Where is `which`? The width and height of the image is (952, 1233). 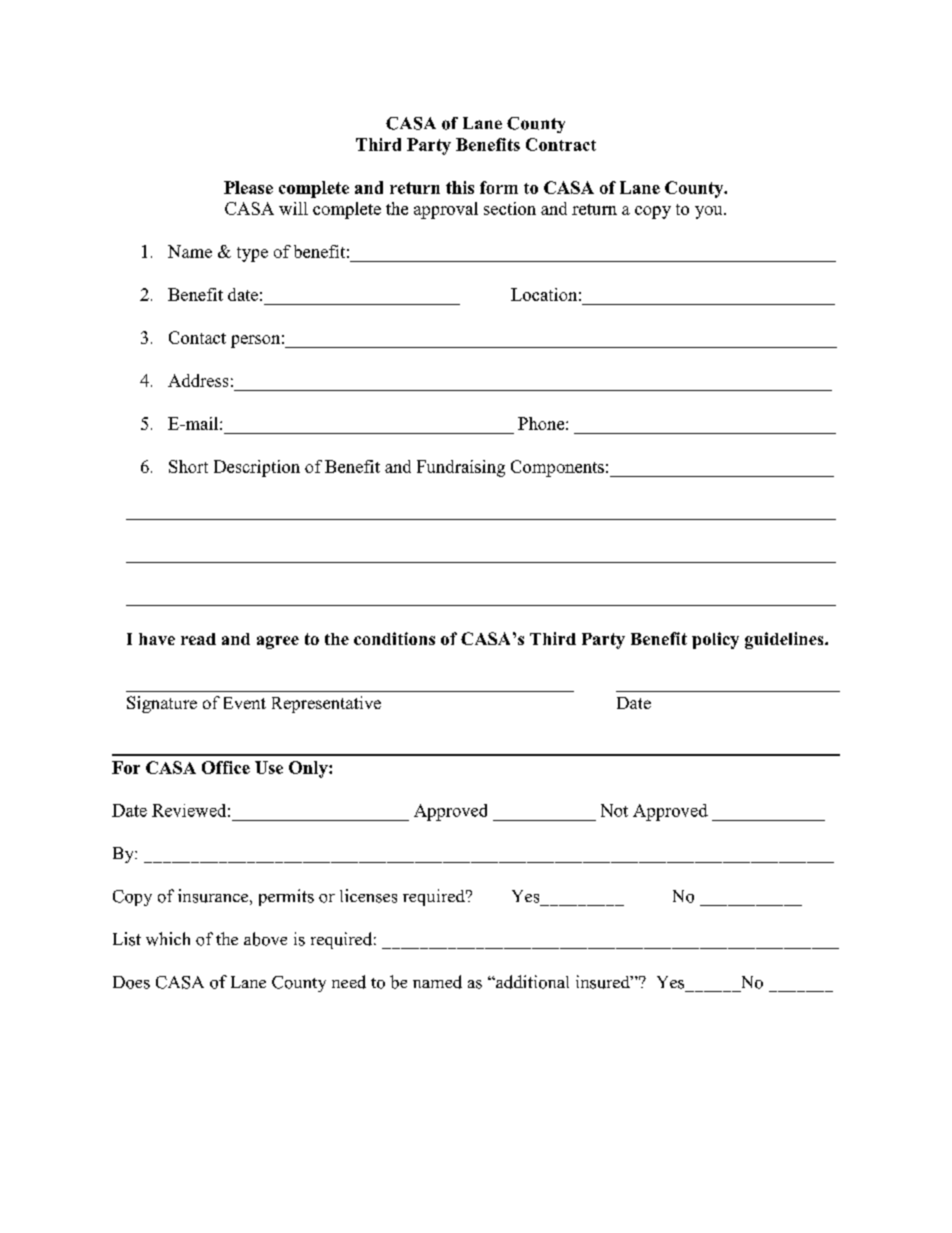
which is located at coordinates (168, 939).
